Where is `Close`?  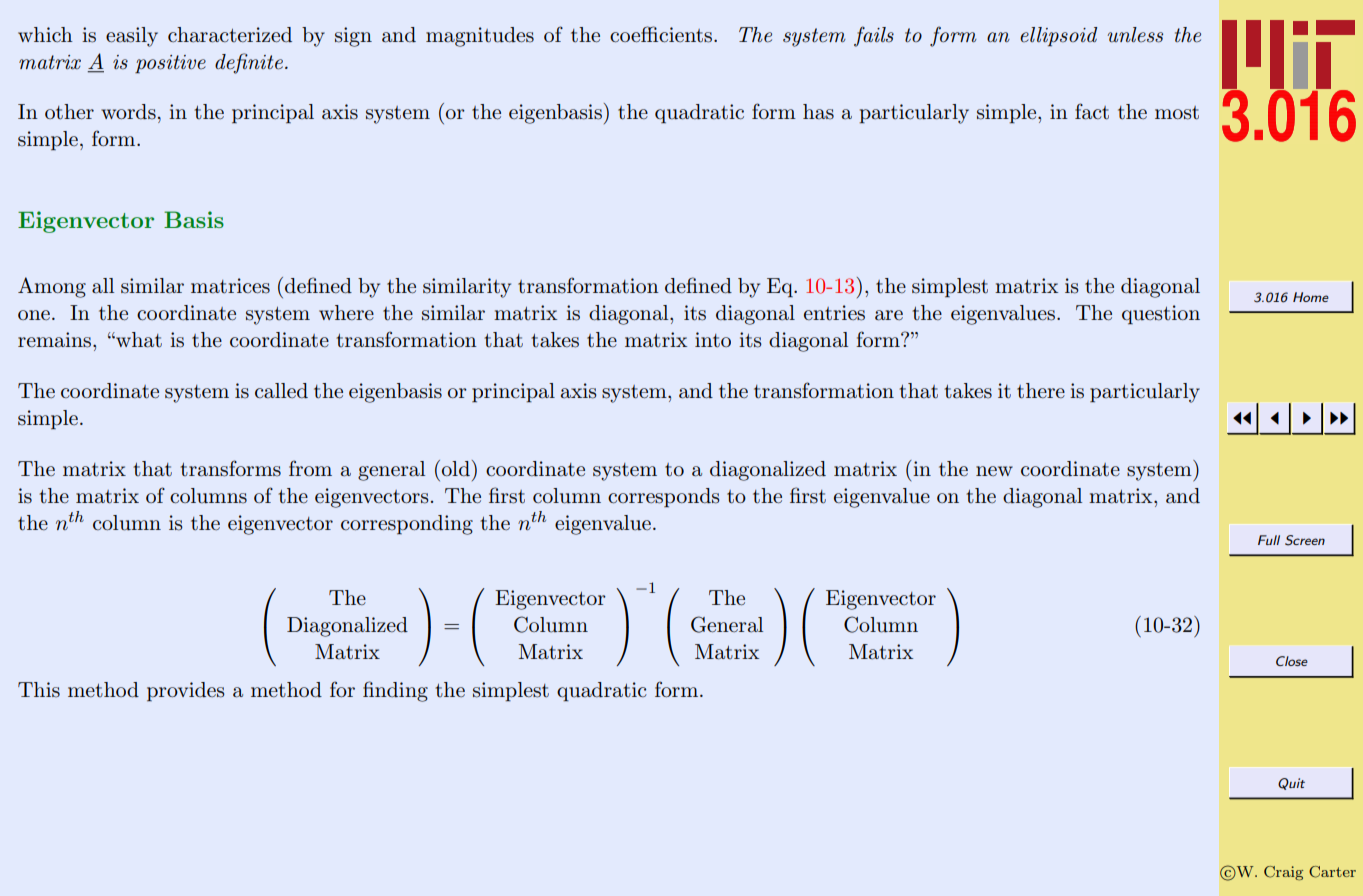 Close is located at coordinates (1292, 661).
